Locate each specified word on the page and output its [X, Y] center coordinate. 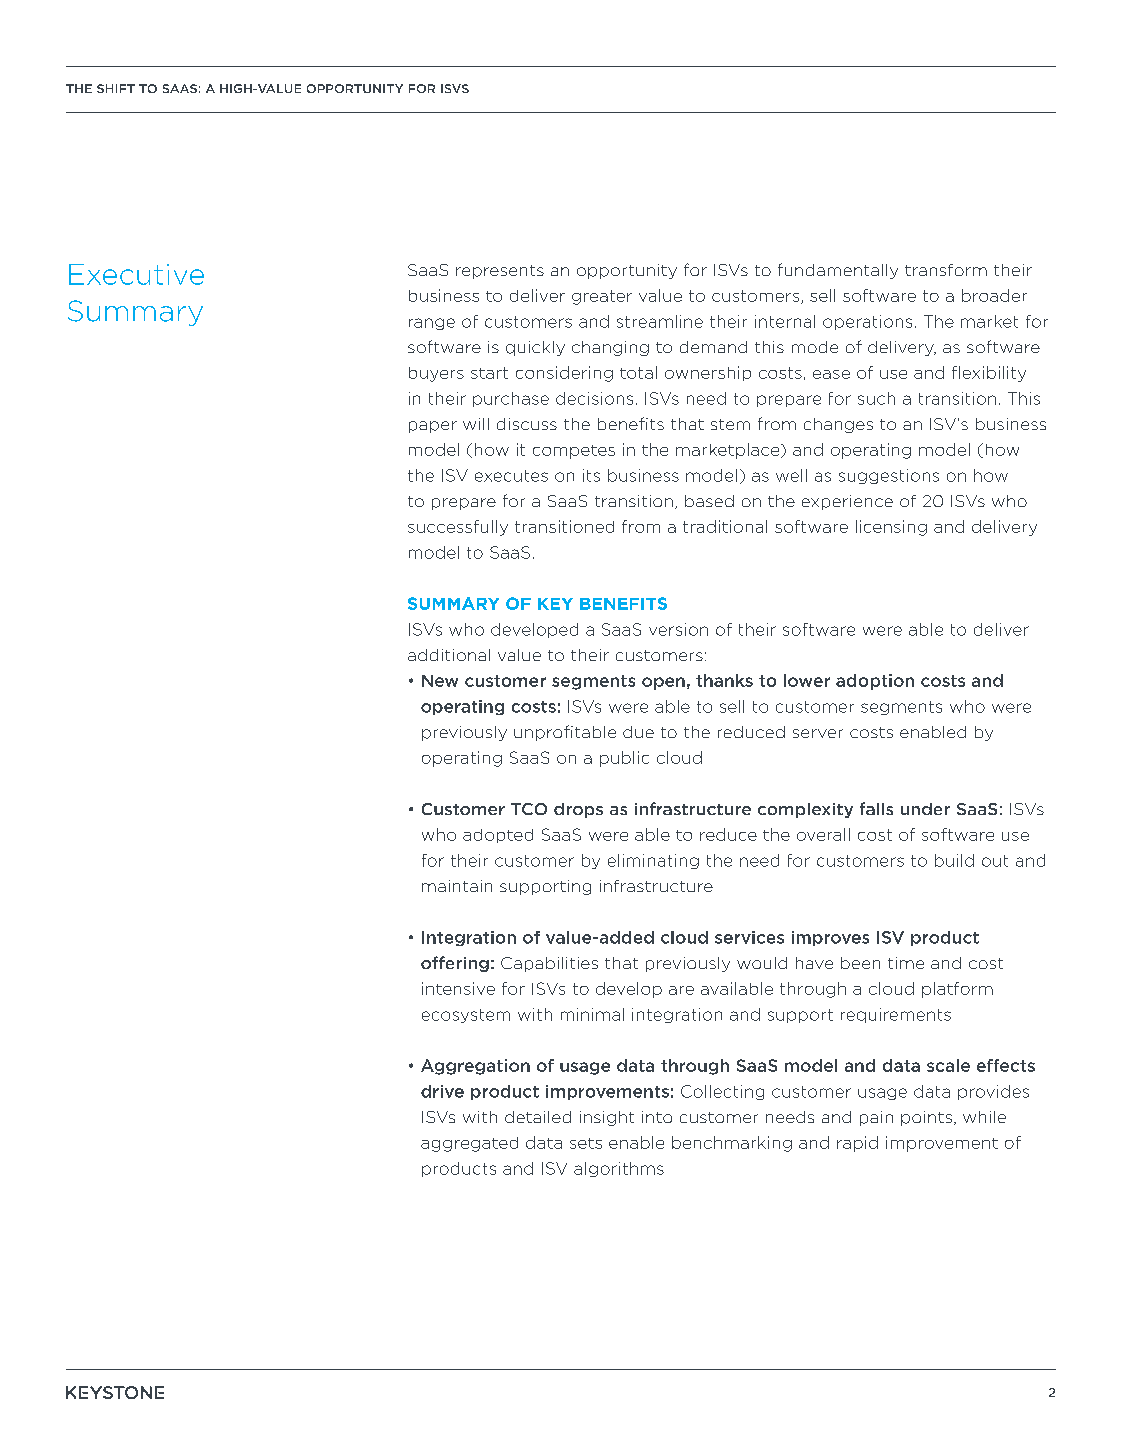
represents [500, 272]
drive [442, 1091]
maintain [457, 886]
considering [564, 374]
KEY [555, 604]
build [954, 860]
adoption [875, 682]
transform [946, 270]
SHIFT [116, 88]
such [876, 398]
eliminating [653, 861]
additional [449, 655]
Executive [136, 274]
